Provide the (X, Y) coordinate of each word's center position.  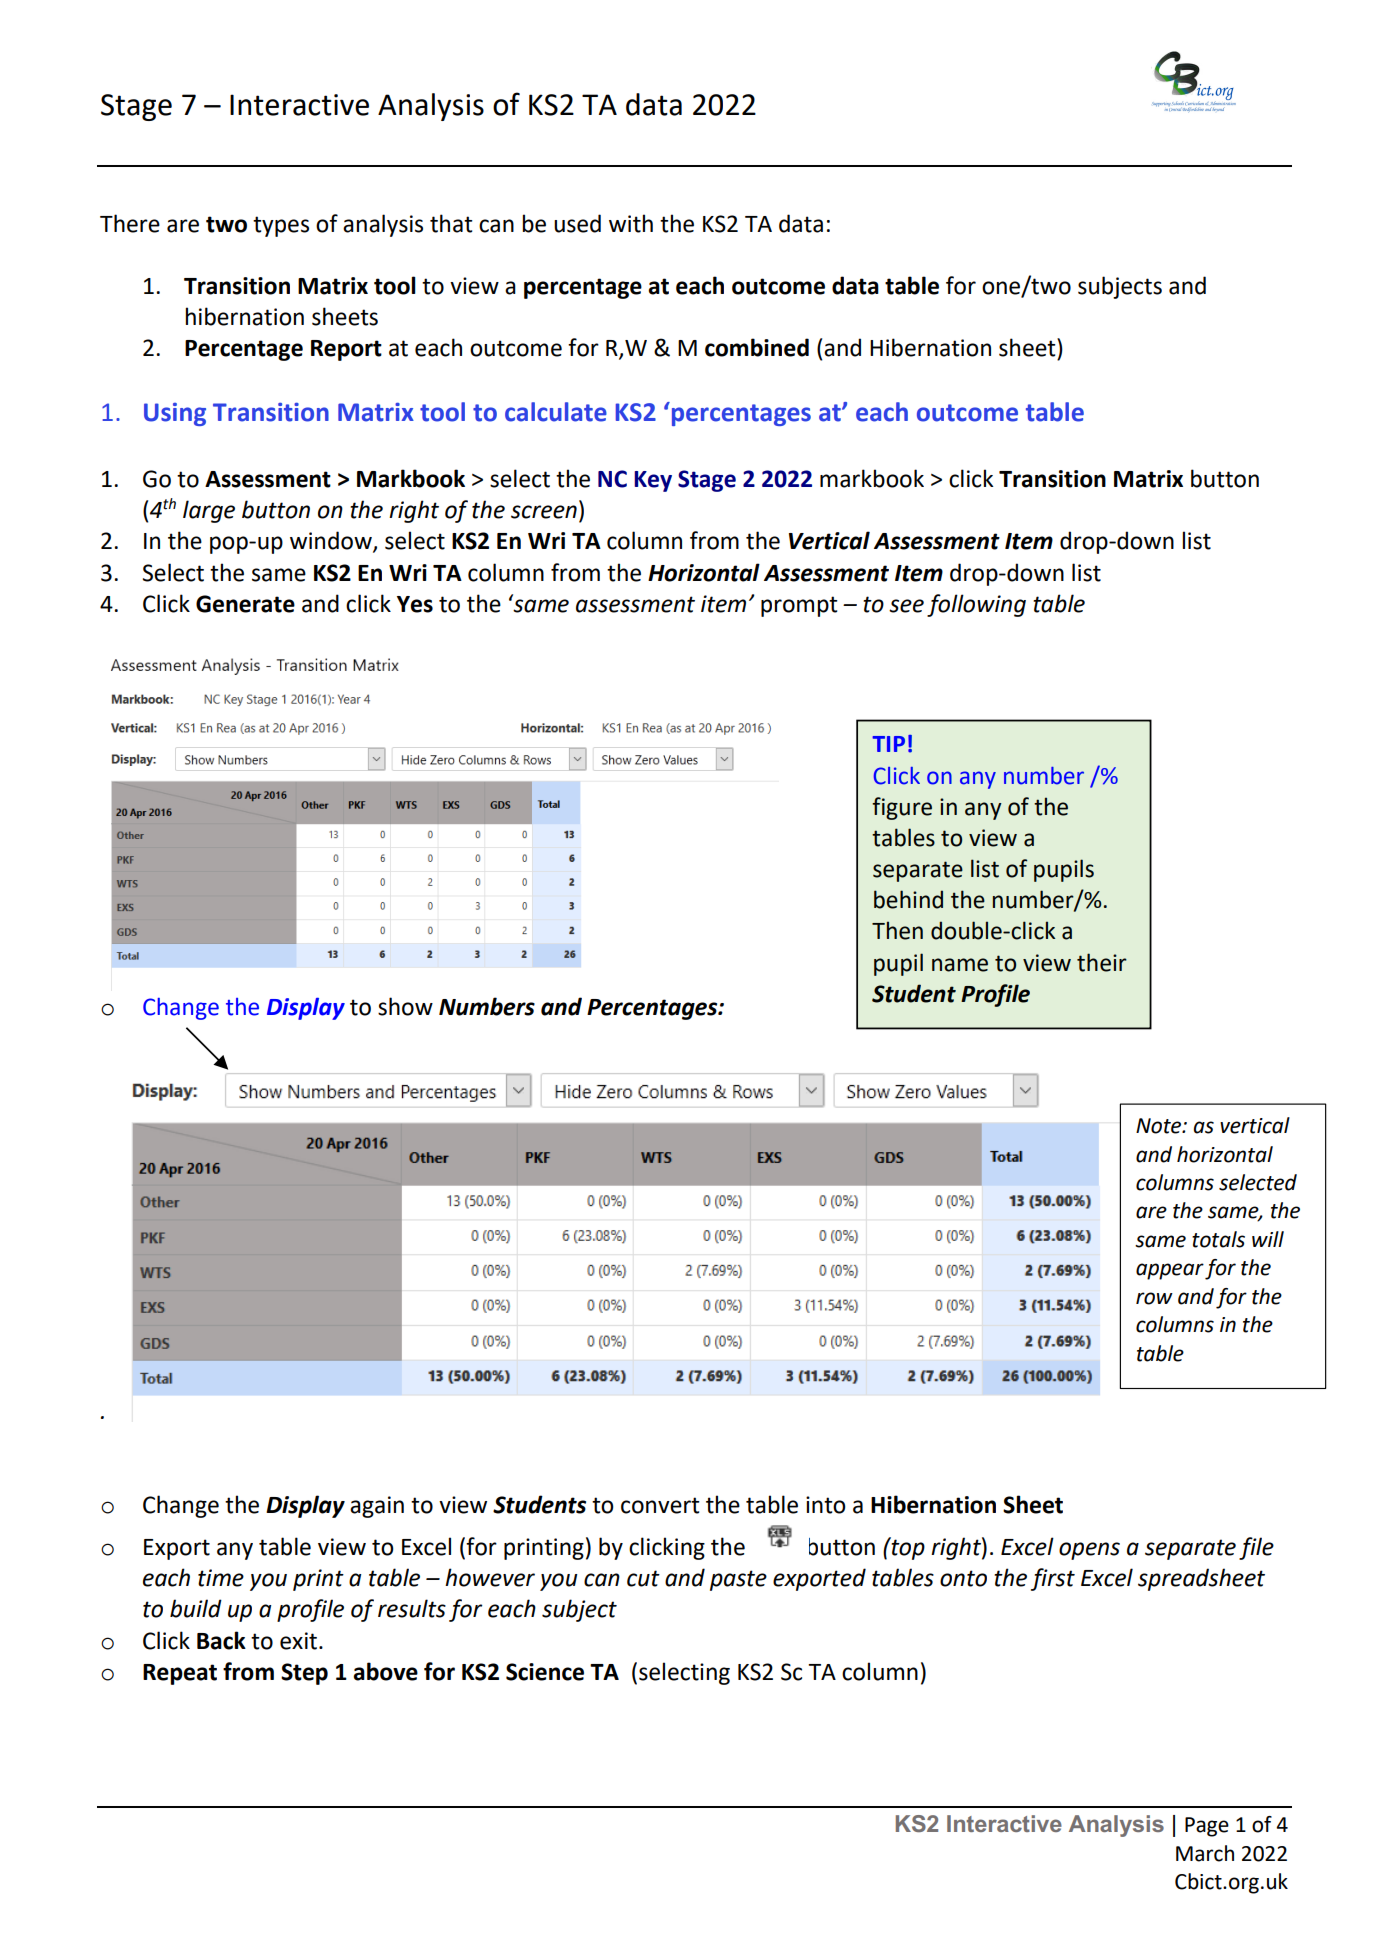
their (1102, 962)
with (631, 223)
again (377, 1507)
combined (757, 347)
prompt (799, 606)
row (1154, 1298)
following (976, 605)
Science (545, 1672)
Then (897, 930)
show (405, 1006)
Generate (245, 604)
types (281, 226)
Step (304, 1674)
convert (660, 1505)
